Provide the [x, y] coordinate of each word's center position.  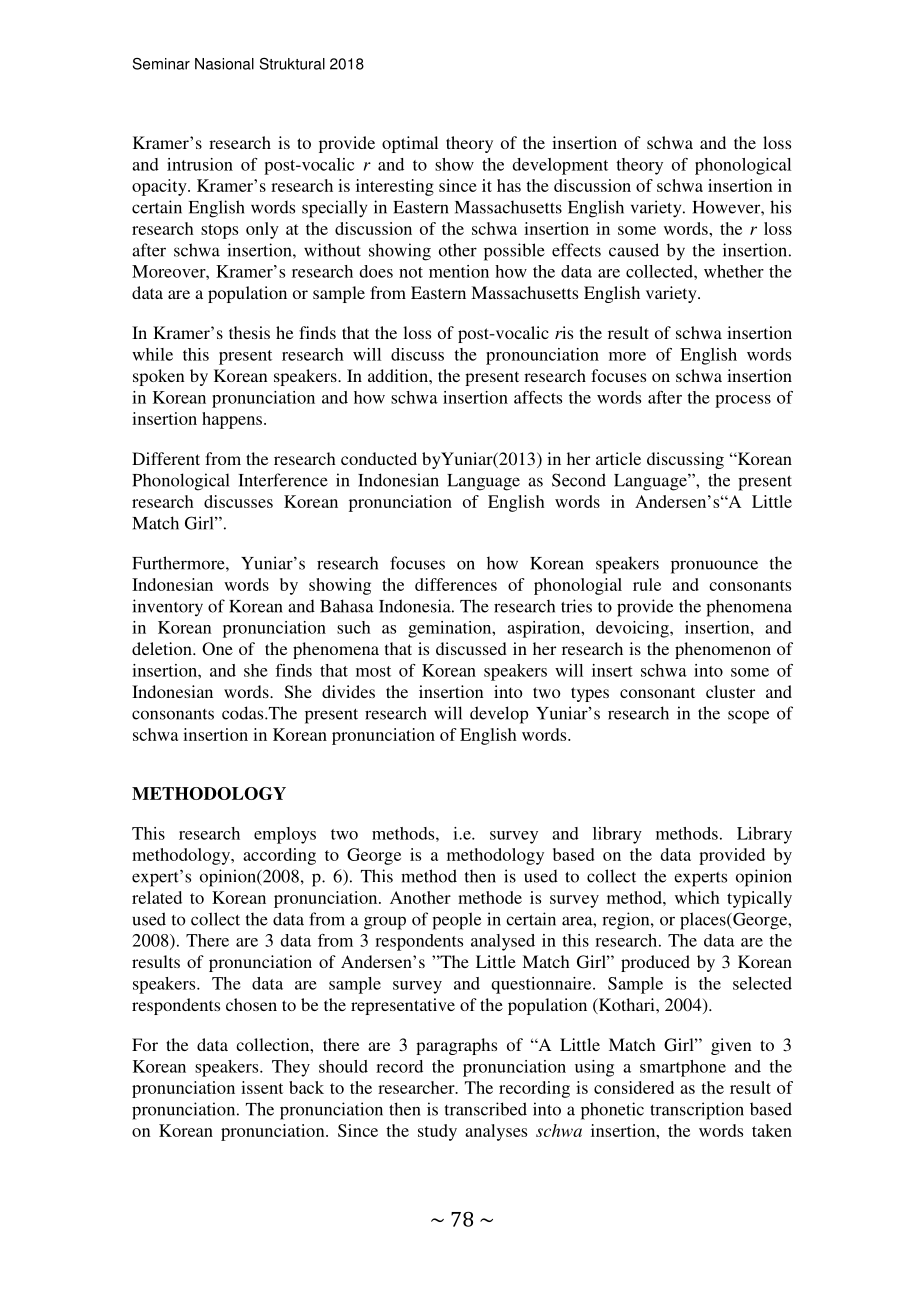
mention [459, 271]
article [618, 458]
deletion [163, 648]
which [697, 897]
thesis [249, 332]
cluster [730, 691]
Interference [283, 480]
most [373, 671]
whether [734, 271]
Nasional [224, 64]
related [157, 897]
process [743, 401]
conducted [379, 458]
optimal [410, 144]
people [456, 921]
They [291, 1068]
